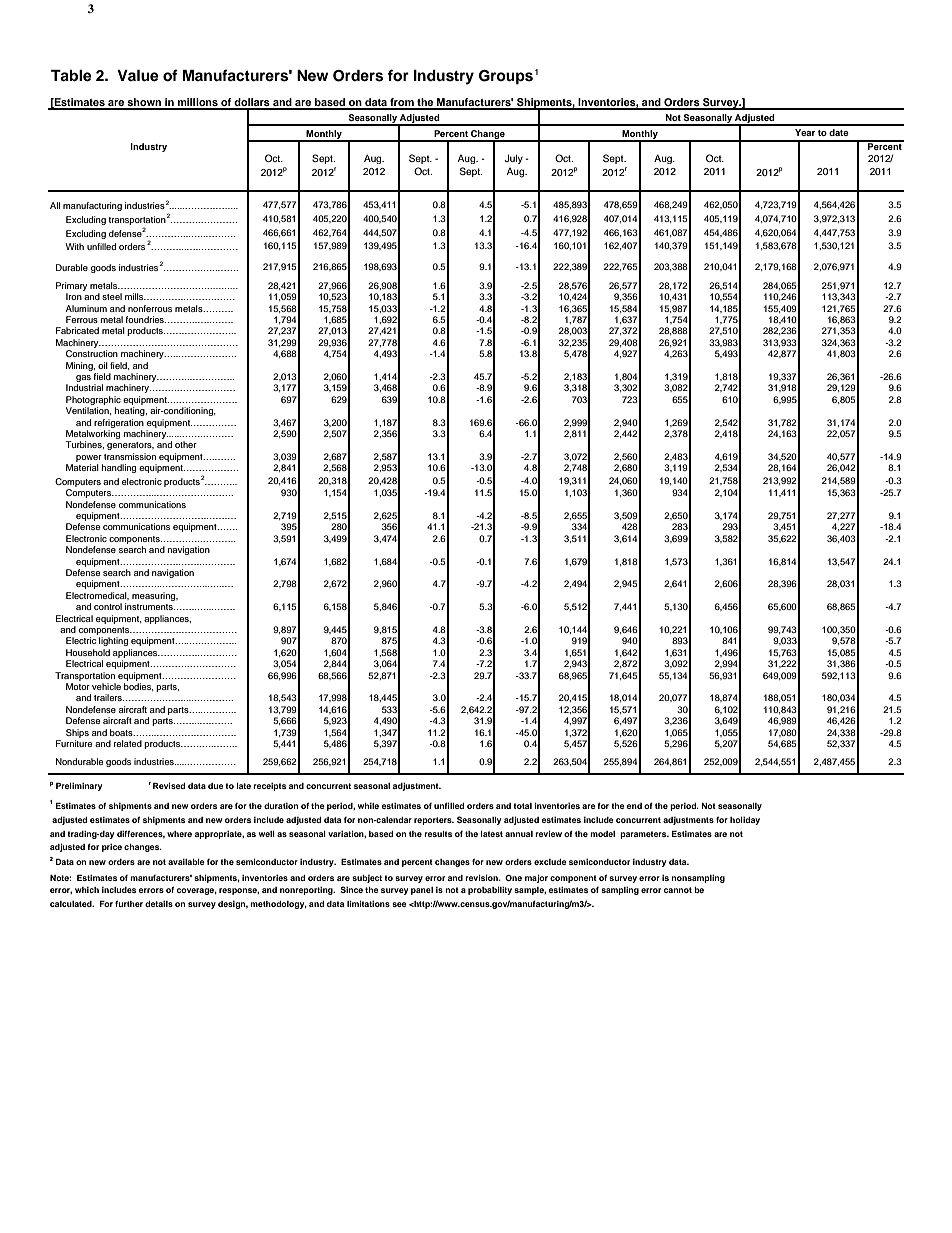 The height and width of the screenshot is (1233, 952). Describe the element at coordinates (186, 444) in the screenshot. I see `other` at that location.
